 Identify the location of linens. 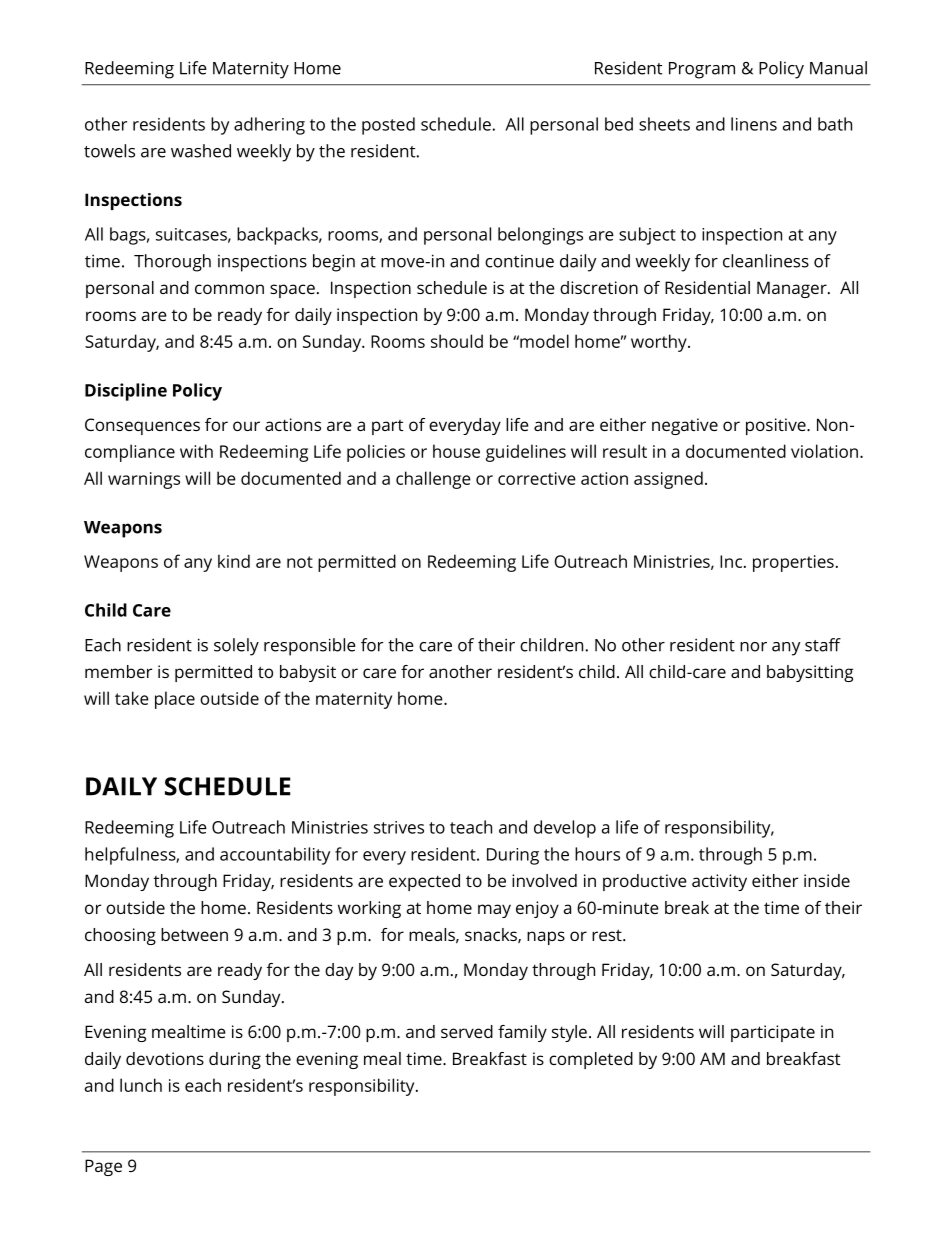
(754, 124).
